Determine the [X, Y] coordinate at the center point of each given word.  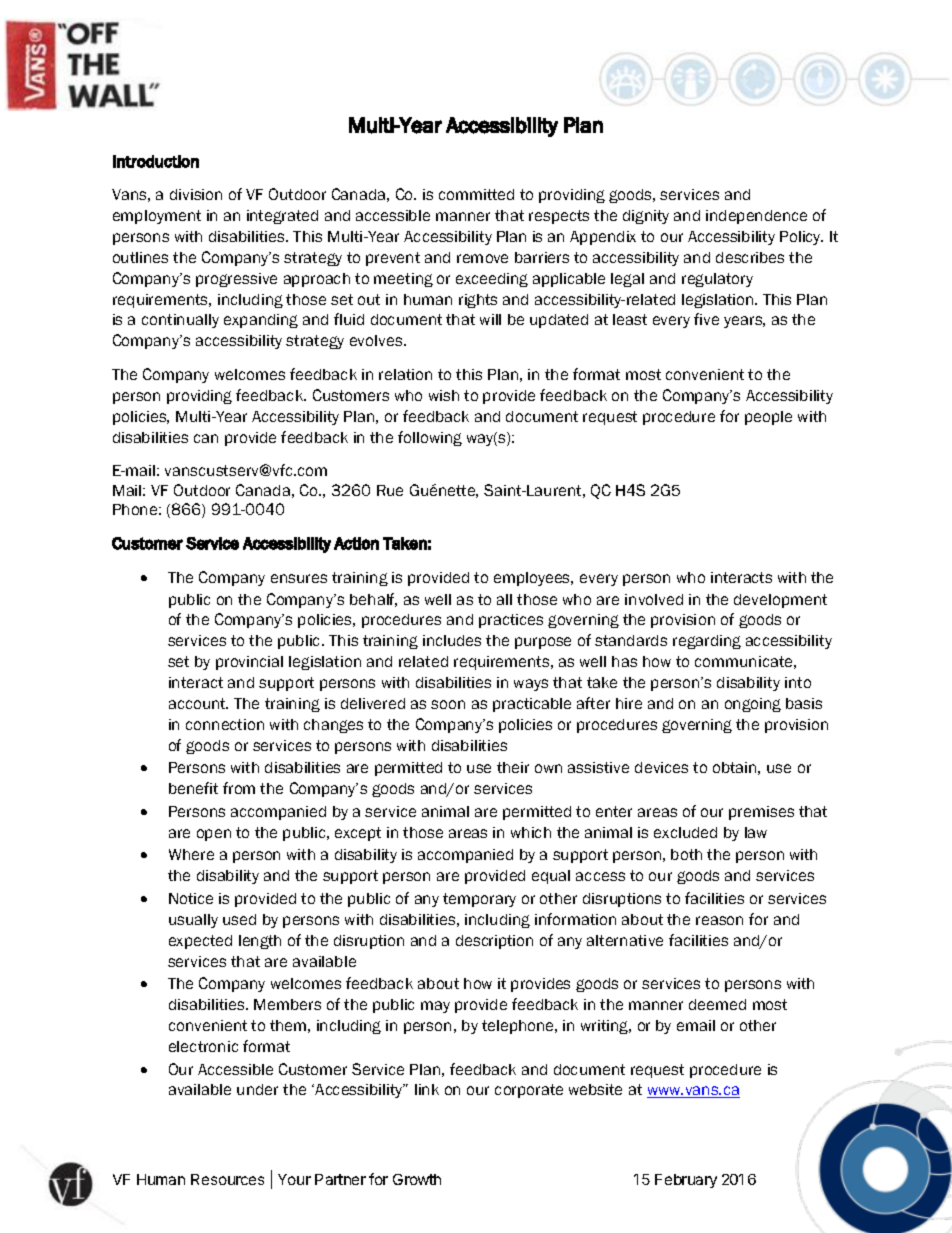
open [214, 835]
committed [476, 194]
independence [756, 217]
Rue [390, 490]
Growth [417, 1179]
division [196, 194]
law [756, 832]
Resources [227, 1179]
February [686, 1181]
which [531, 832]
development [780, 601]
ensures [299, 578]
